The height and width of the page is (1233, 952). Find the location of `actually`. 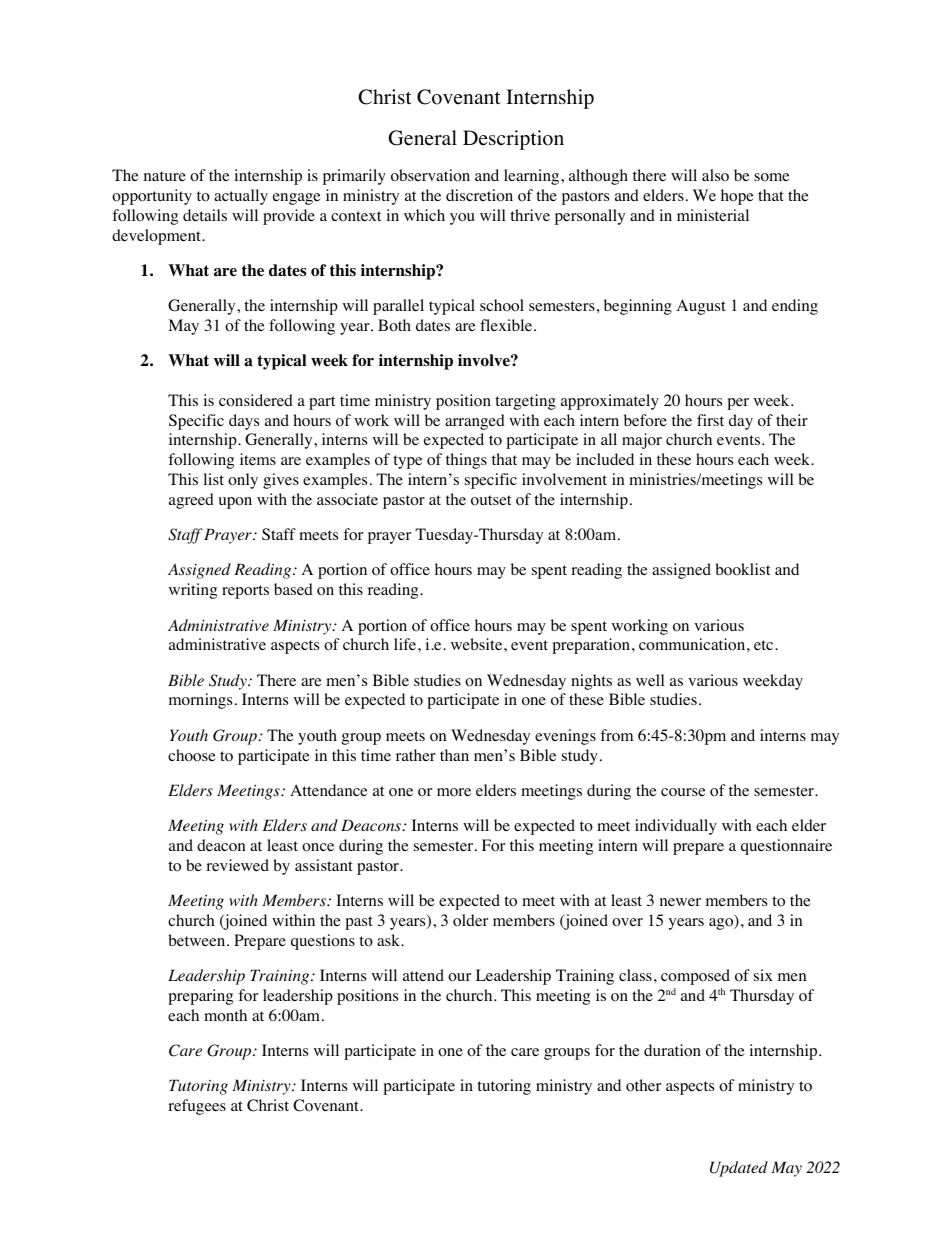

actually is located at coordinates (241, 197).
